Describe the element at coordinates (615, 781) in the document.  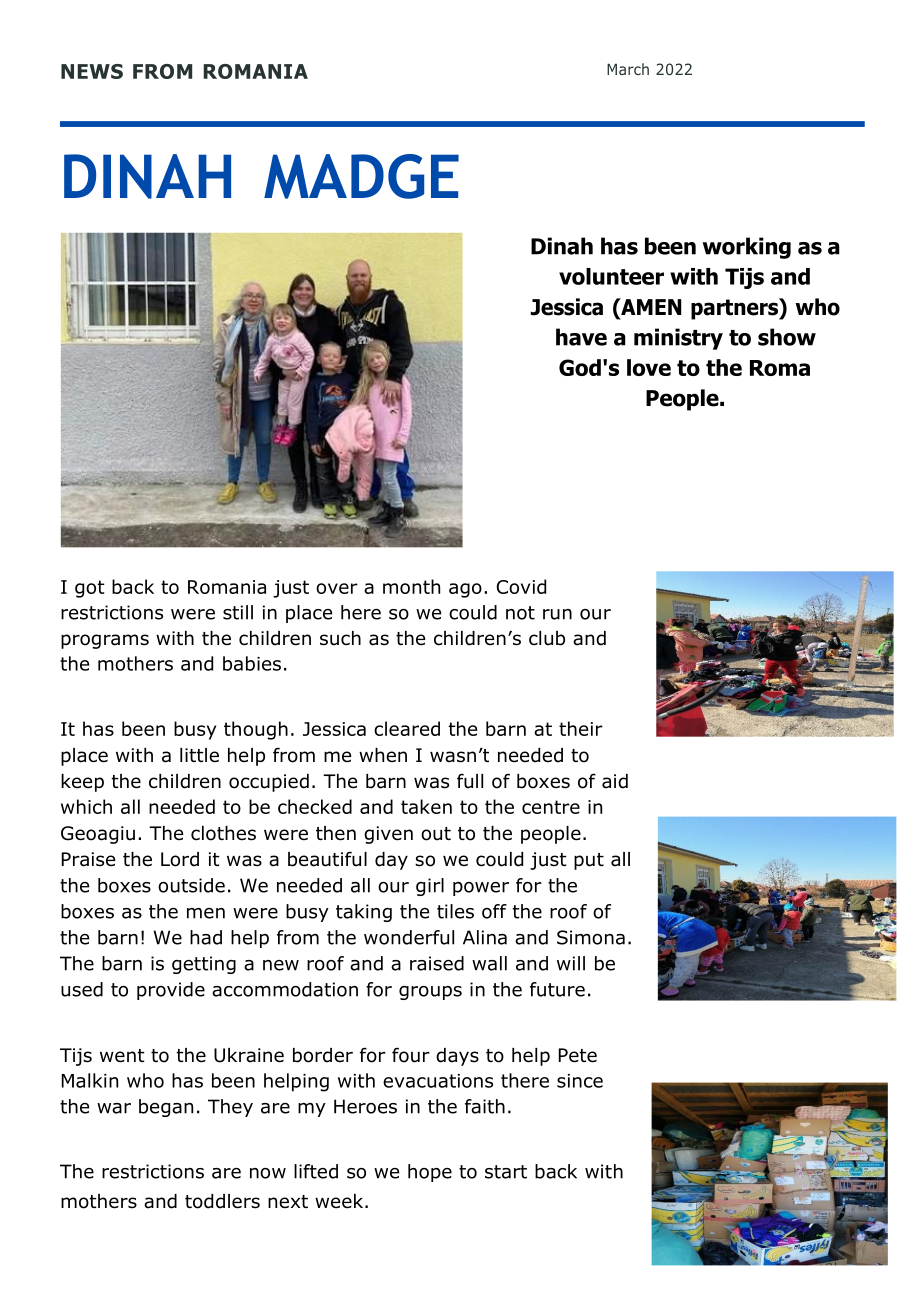
I see `aid` at that location.
